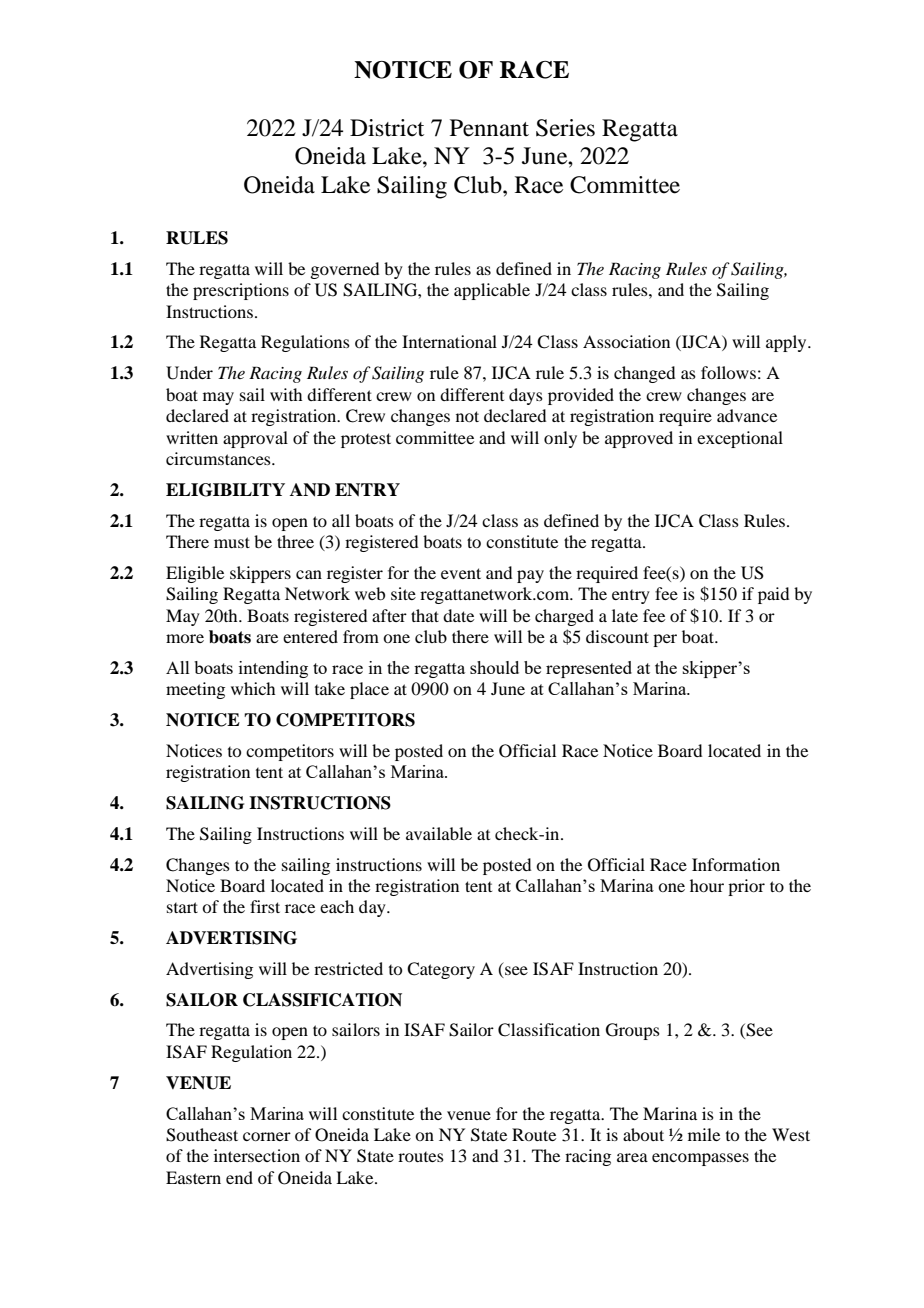  Describe the element at coordinates (632, 1157) in the screenshot. I see `area` at that location.
